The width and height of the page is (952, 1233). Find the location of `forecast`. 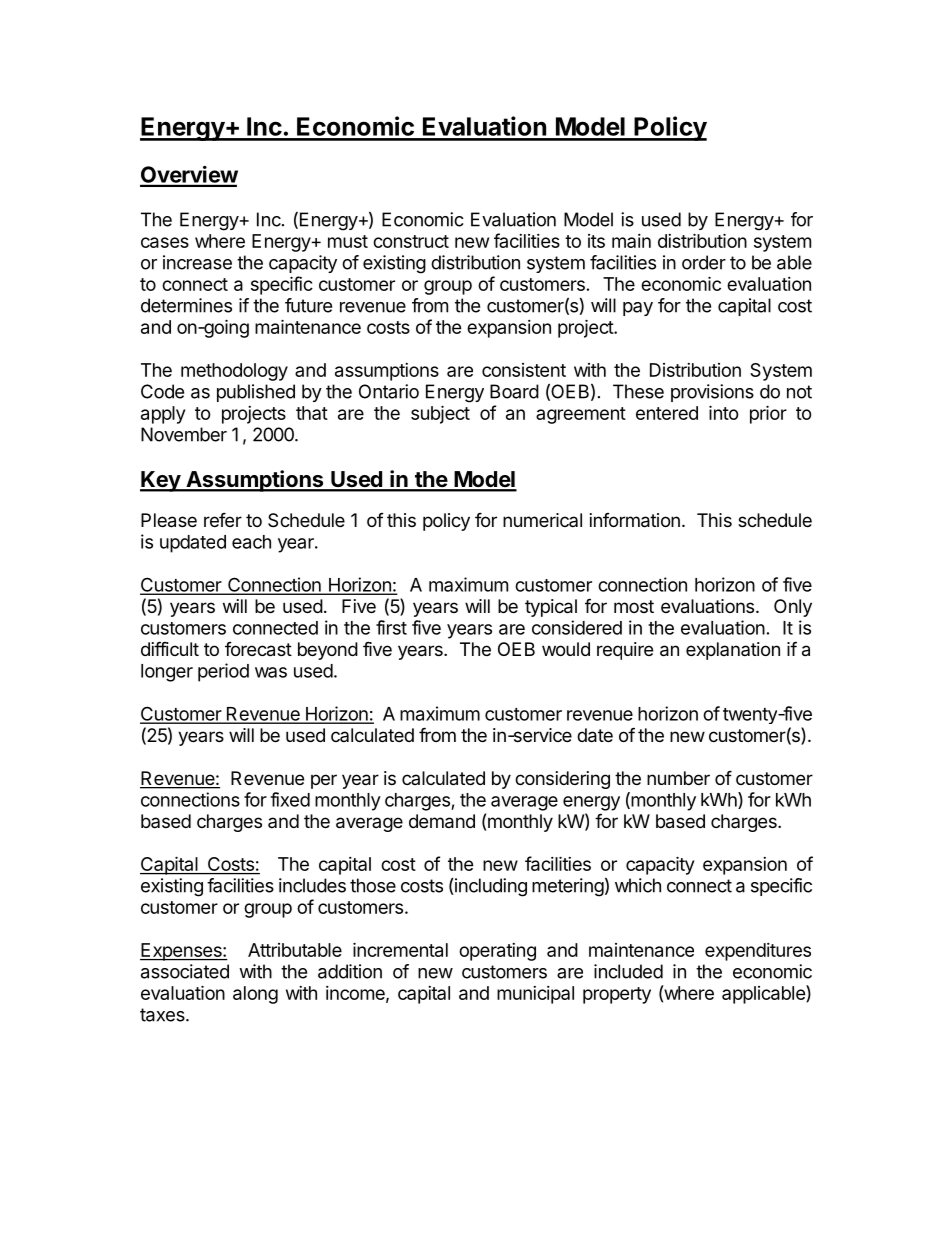

forecast is located at coordinates (258, 649).
